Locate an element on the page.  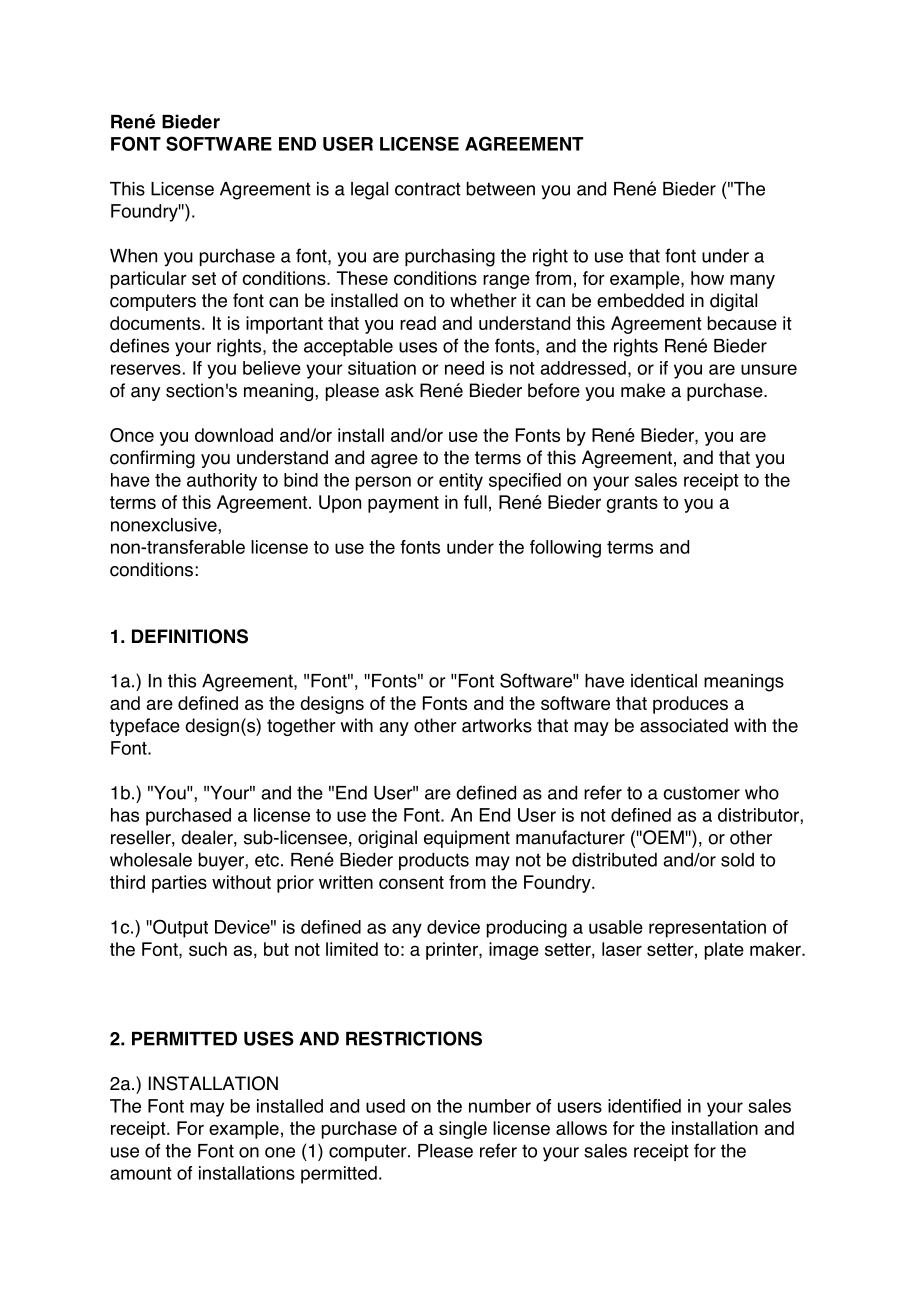
amount is located at coordinates (141, 1173).
